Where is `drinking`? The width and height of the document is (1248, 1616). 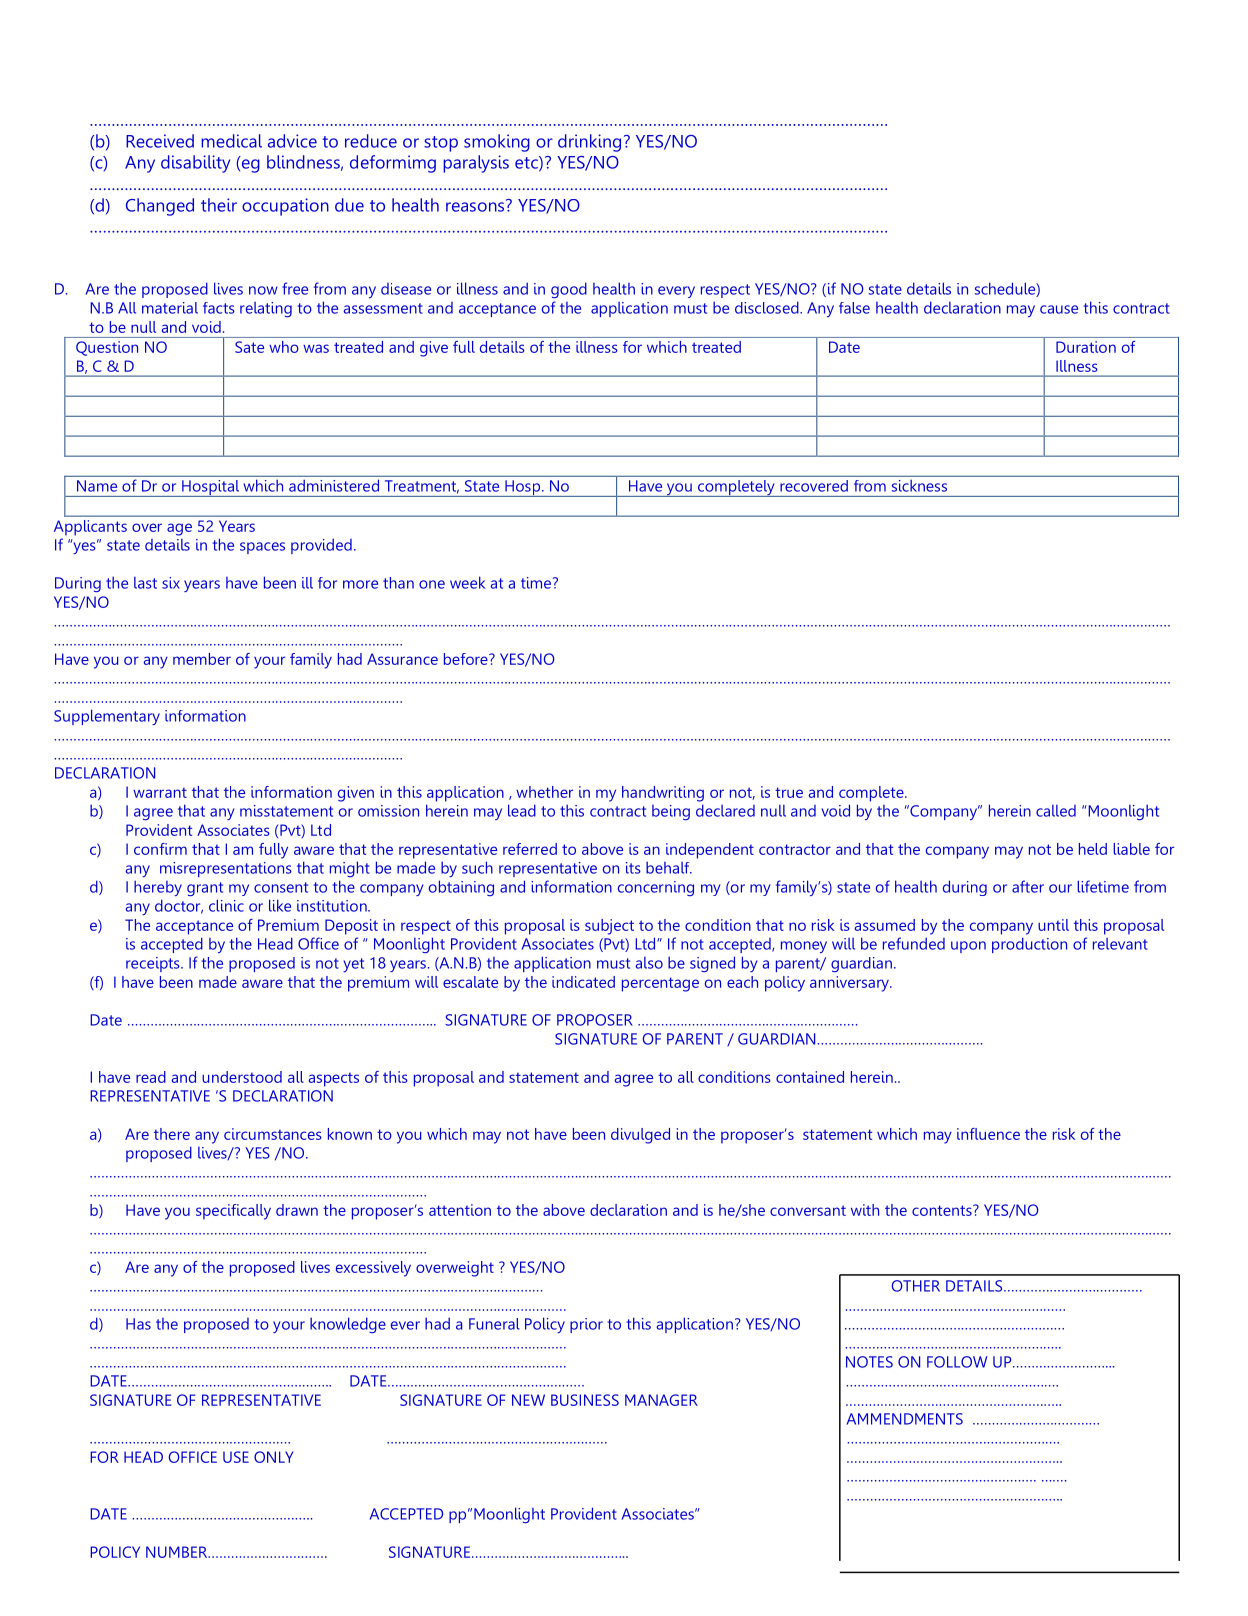 drinking is located at coordinates (589, 143).
